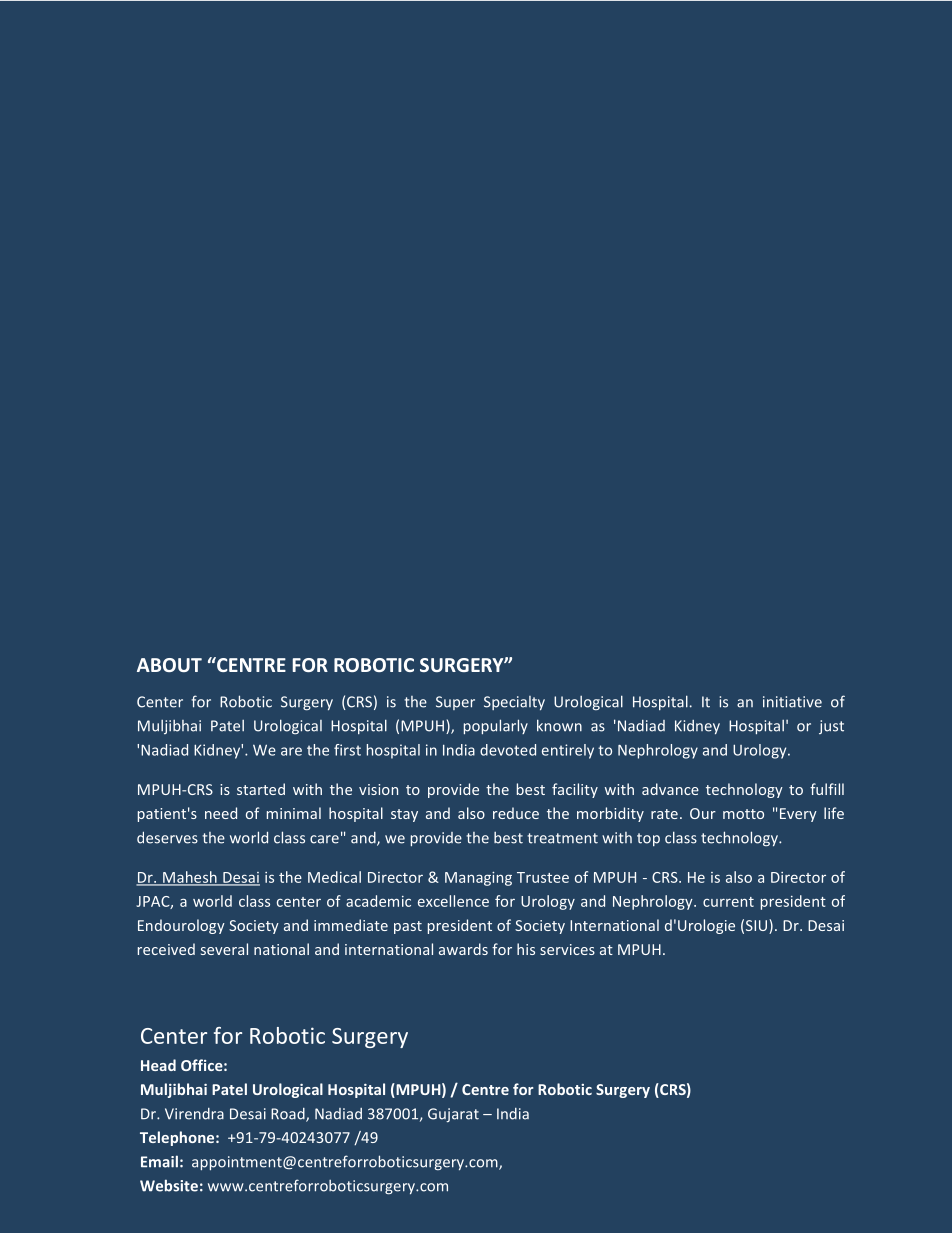 This page has width=952, height=1233. I want to click on ABOUT, so click(169, 665).
